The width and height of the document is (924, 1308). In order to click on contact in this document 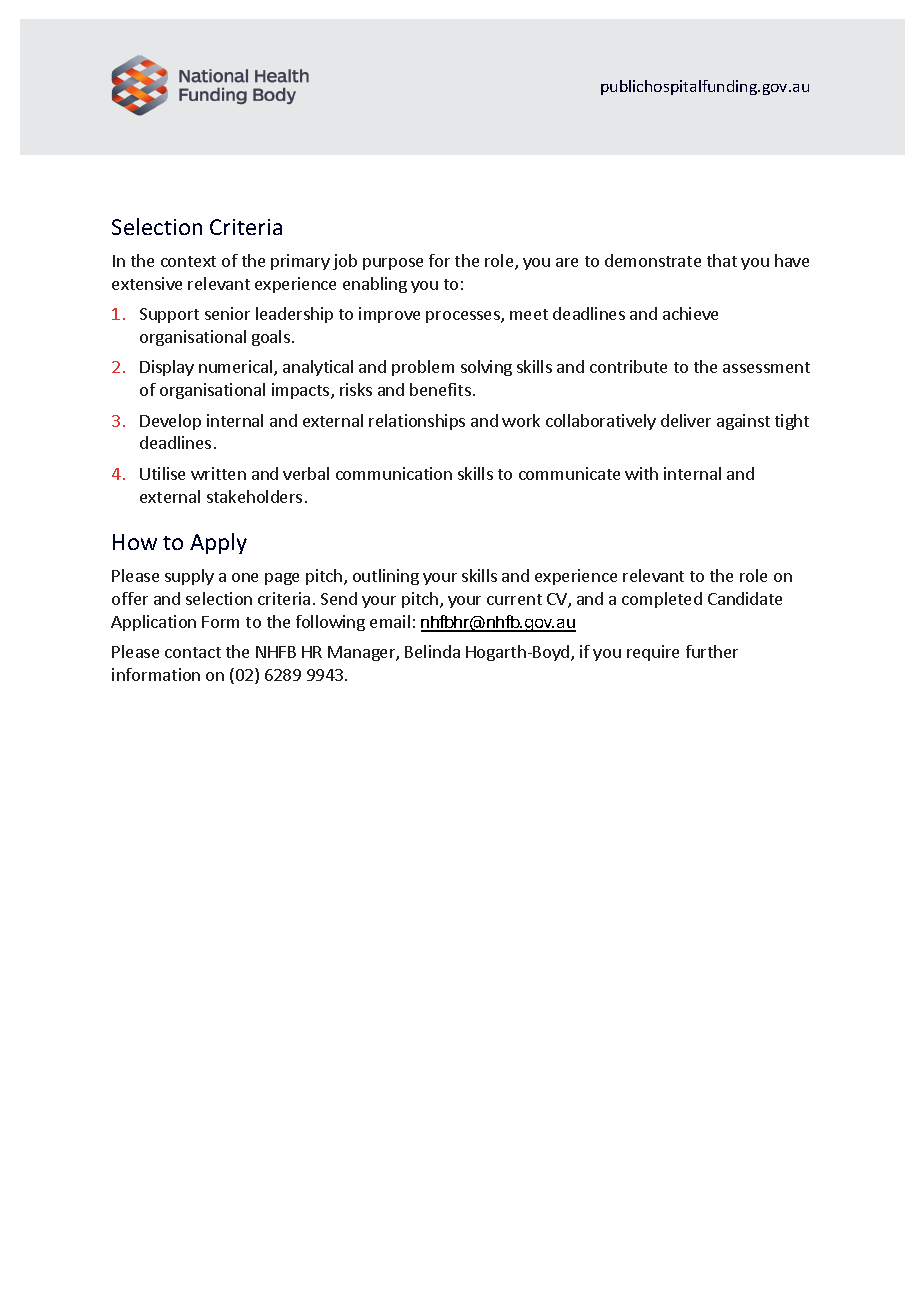, I will do `click(193, 652)`.
